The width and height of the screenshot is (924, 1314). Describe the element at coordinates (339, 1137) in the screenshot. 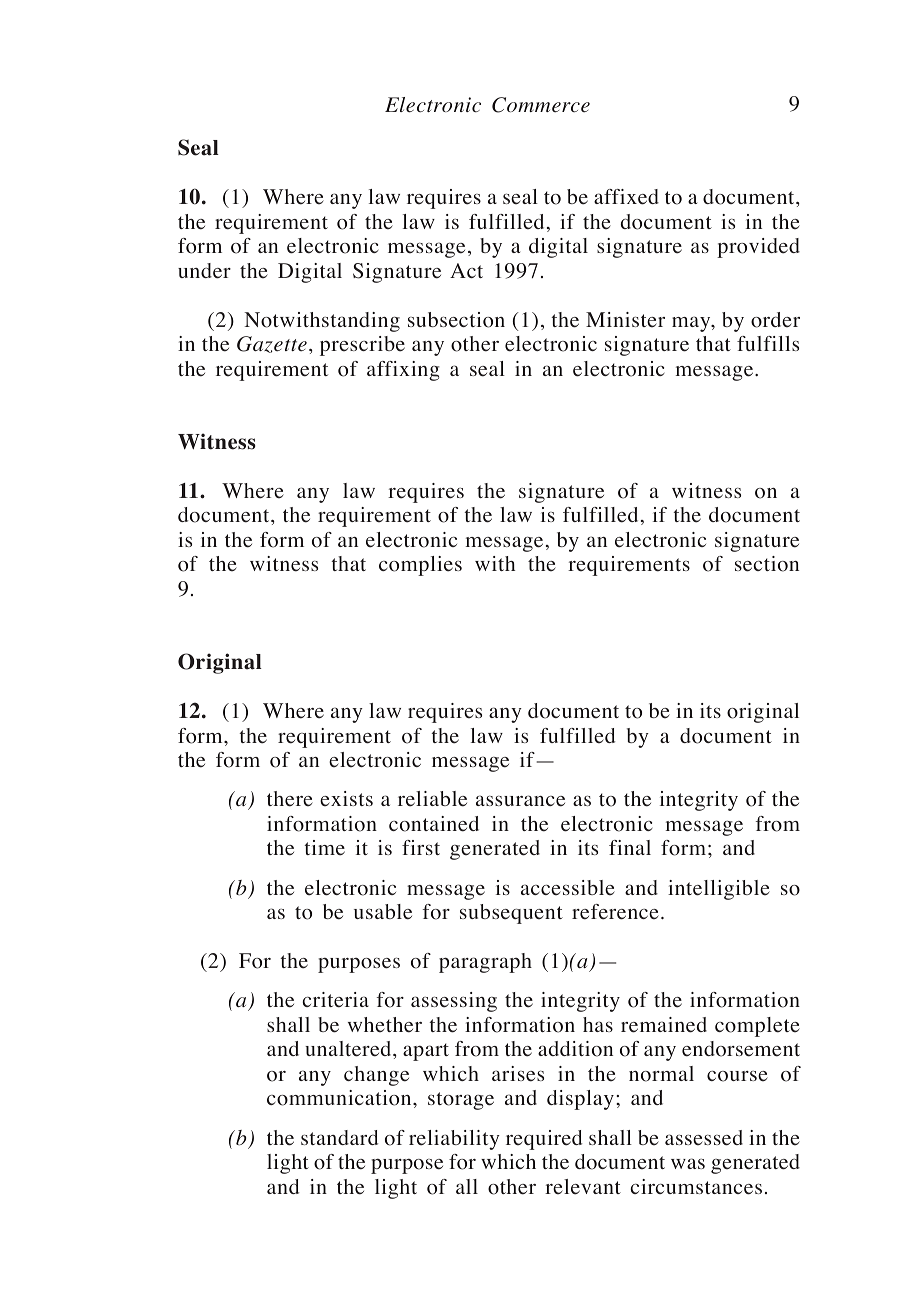

I see `standard` at that location.
